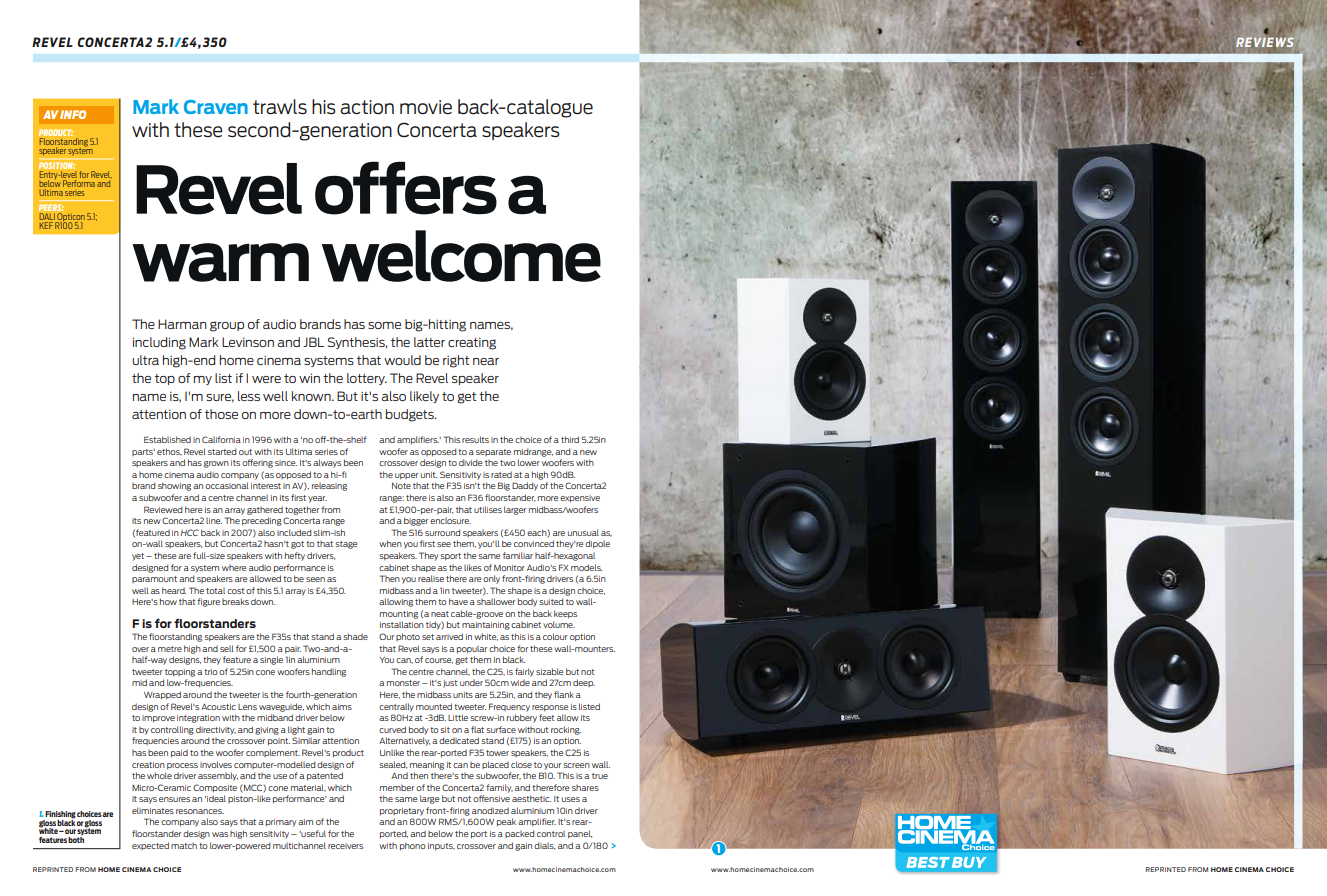 This screenshot has height=896, width=1327. What do you see at coordinates (200, 811) in the screenshot?
I see `resonances` at bounding box center [200, 811].
